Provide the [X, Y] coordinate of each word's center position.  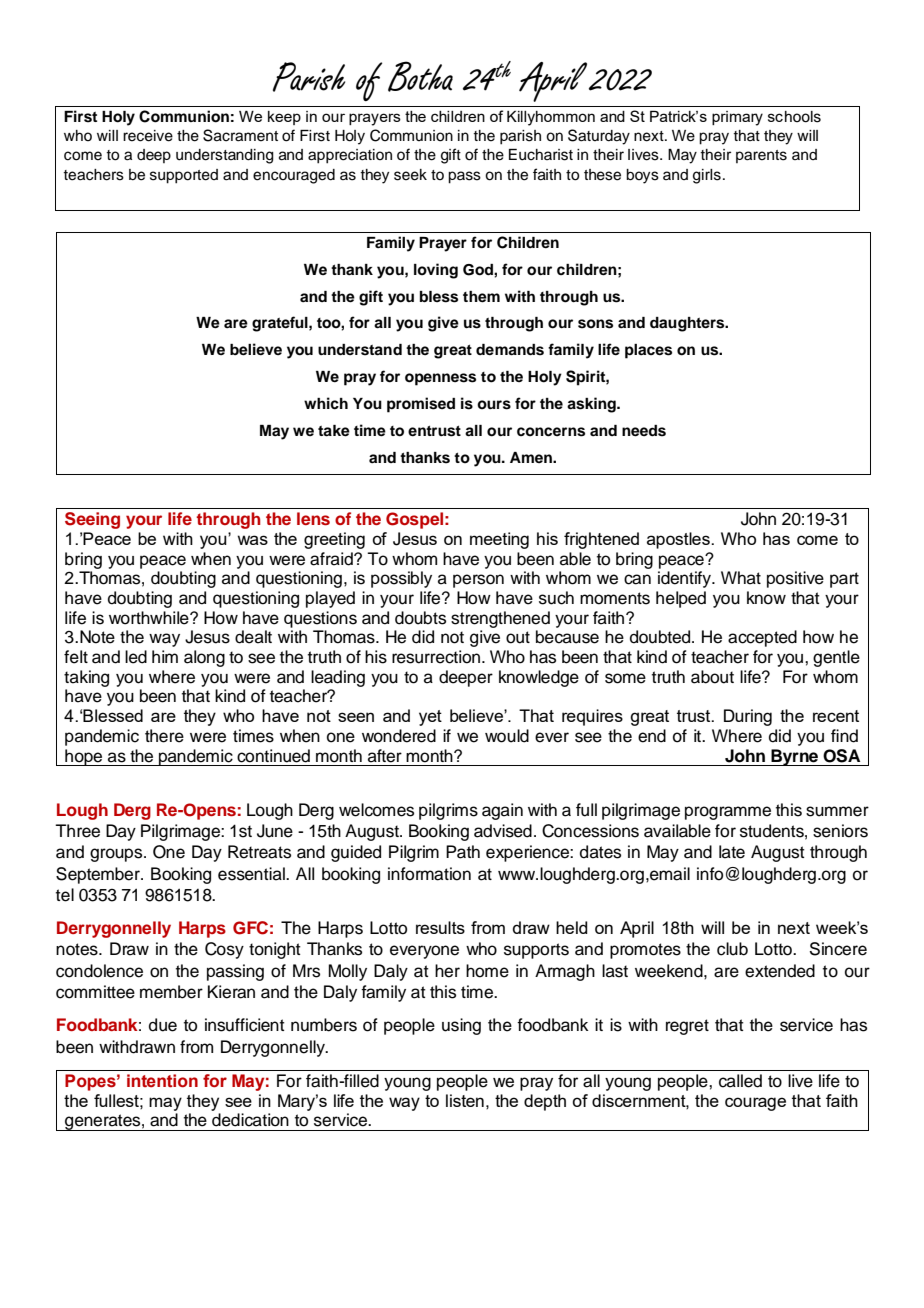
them [481, 297]
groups [117, 855]
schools [794, 117]
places [648, 351]
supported [184, 176]
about [712, 677]
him [165, 656]
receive [148, 136]
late [732, 852]
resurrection [436, 657]
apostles [679, 540]
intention [162, 1081]
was [252, 540]
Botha [420, 76]
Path [463, 852]
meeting [499, 540]
